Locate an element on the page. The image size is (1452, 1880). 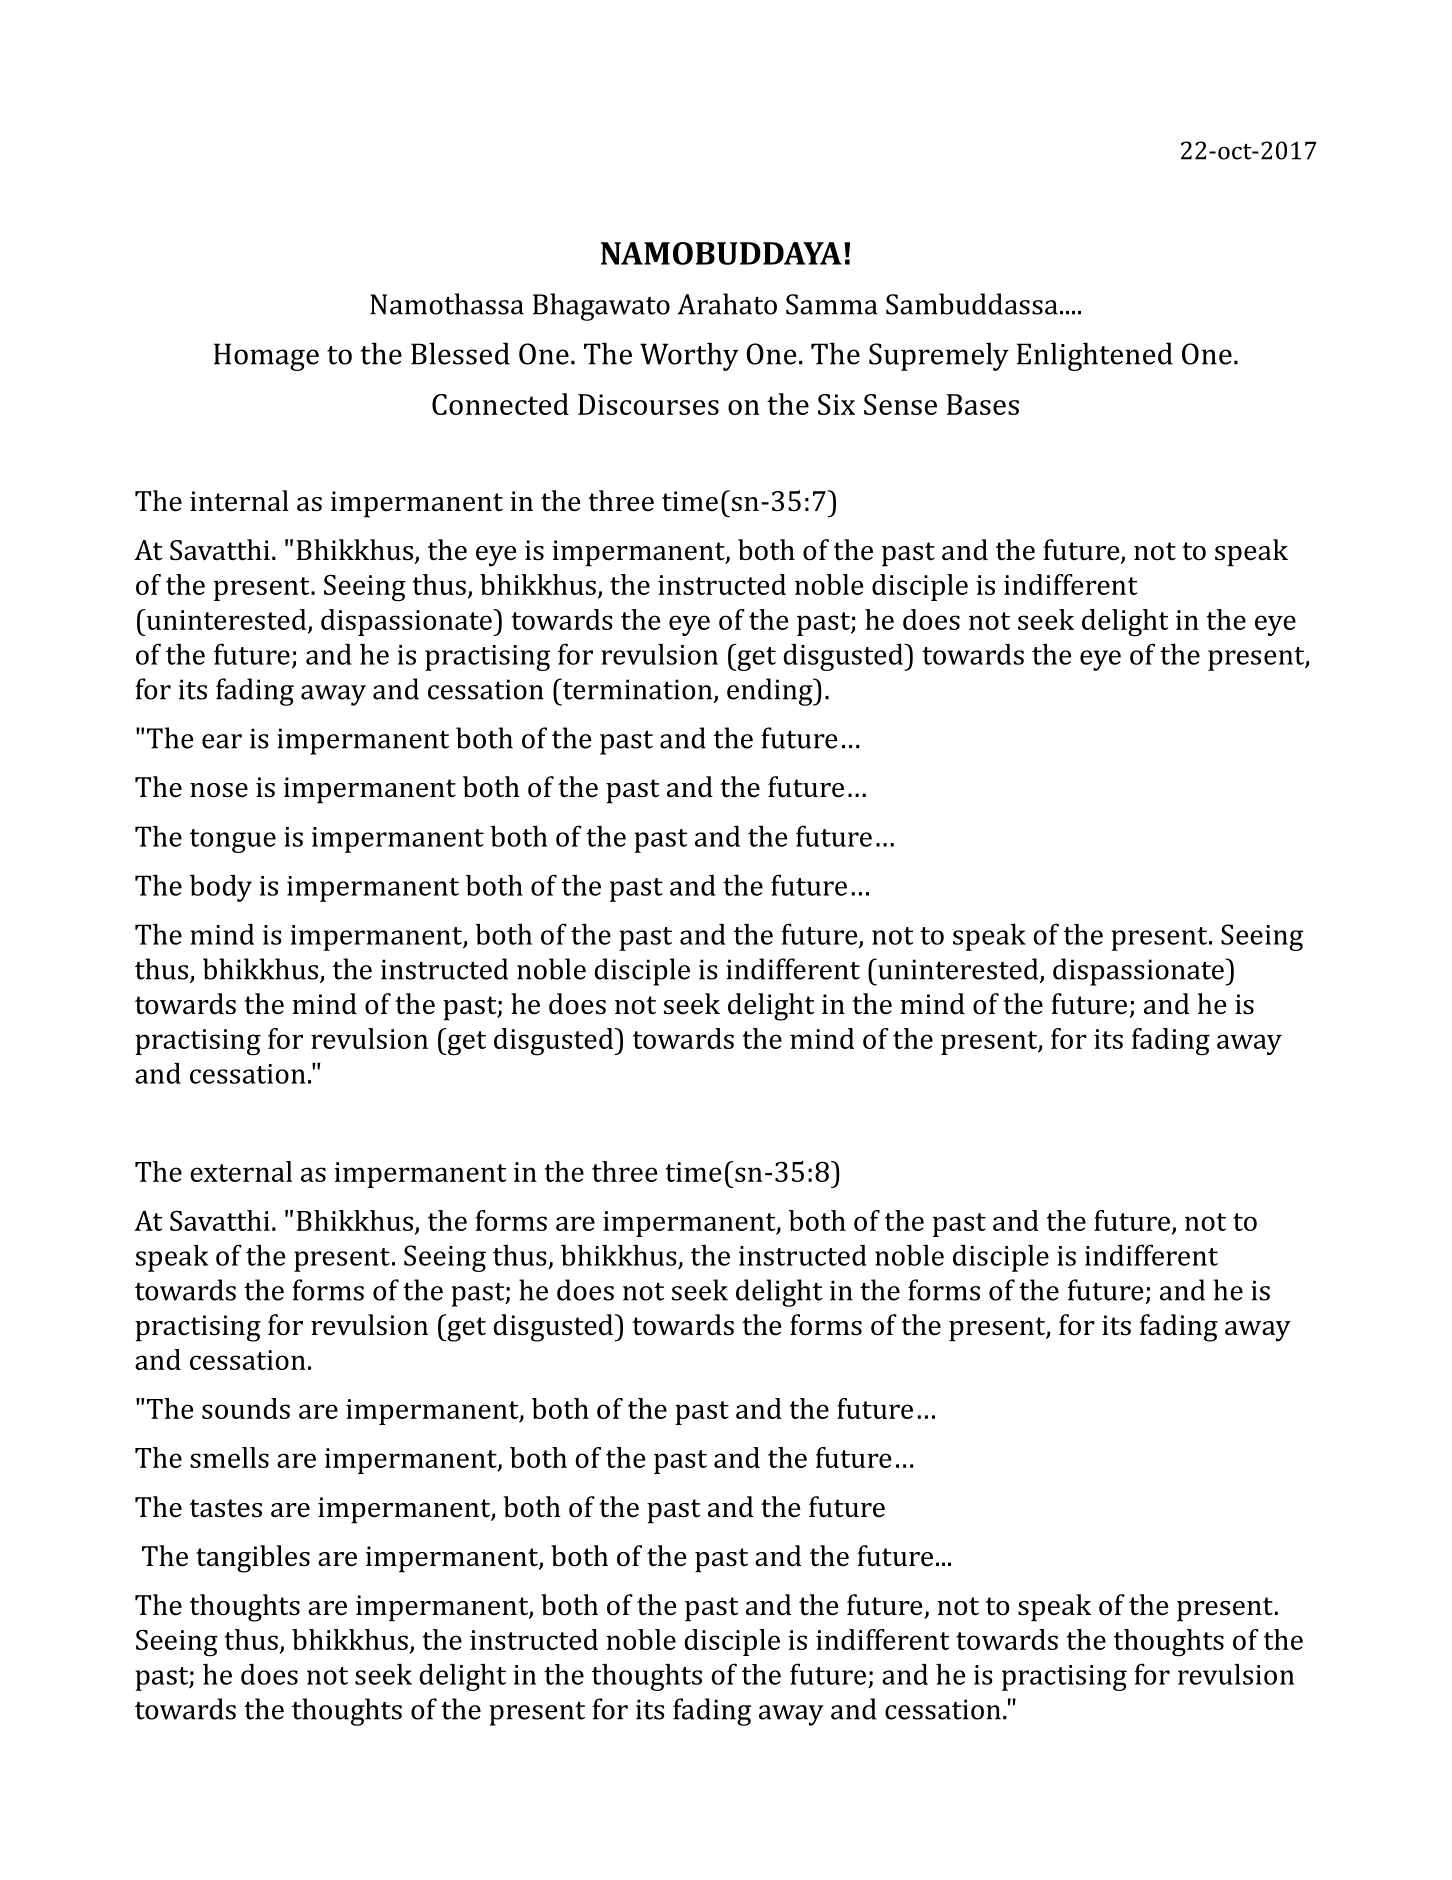
Worthy is located at coordinates (689, 356).
